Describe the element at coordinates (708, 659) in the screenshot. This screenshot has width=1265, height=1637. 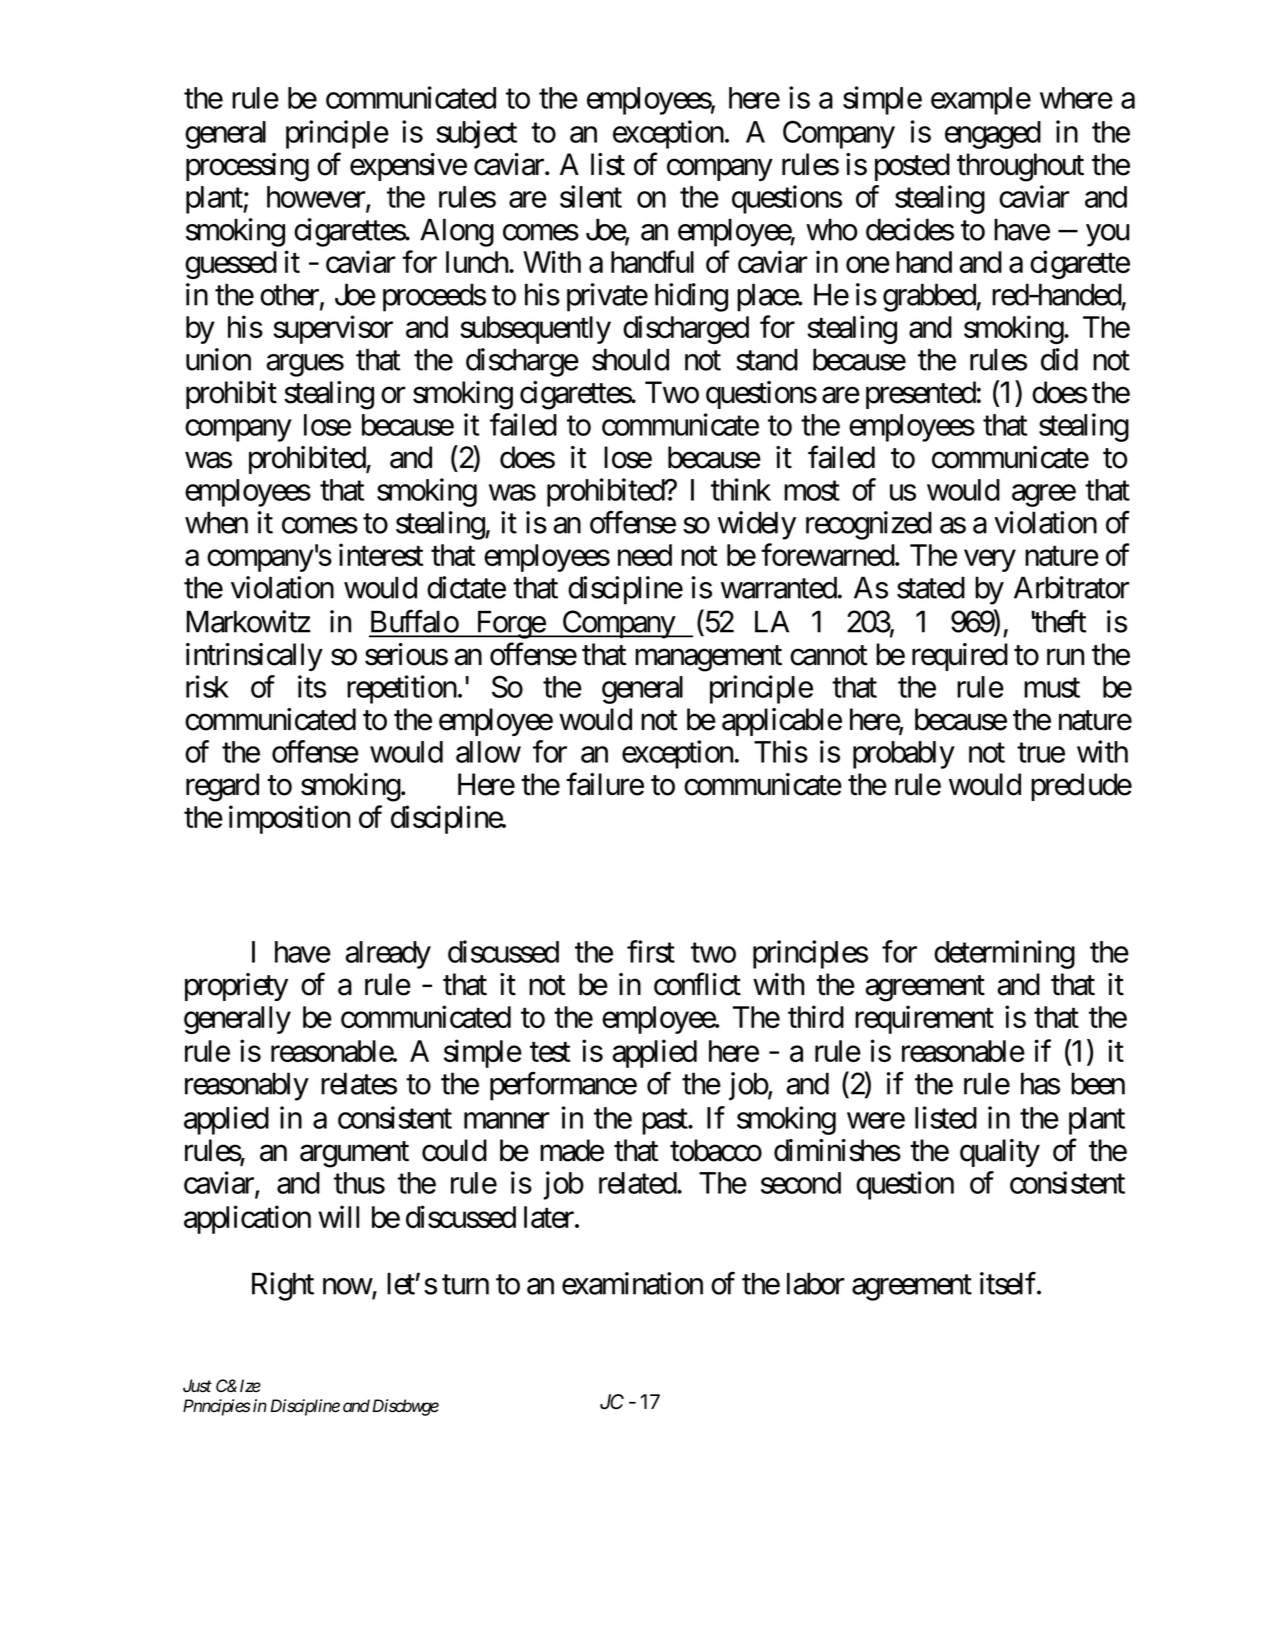
I see `management` at that location.
